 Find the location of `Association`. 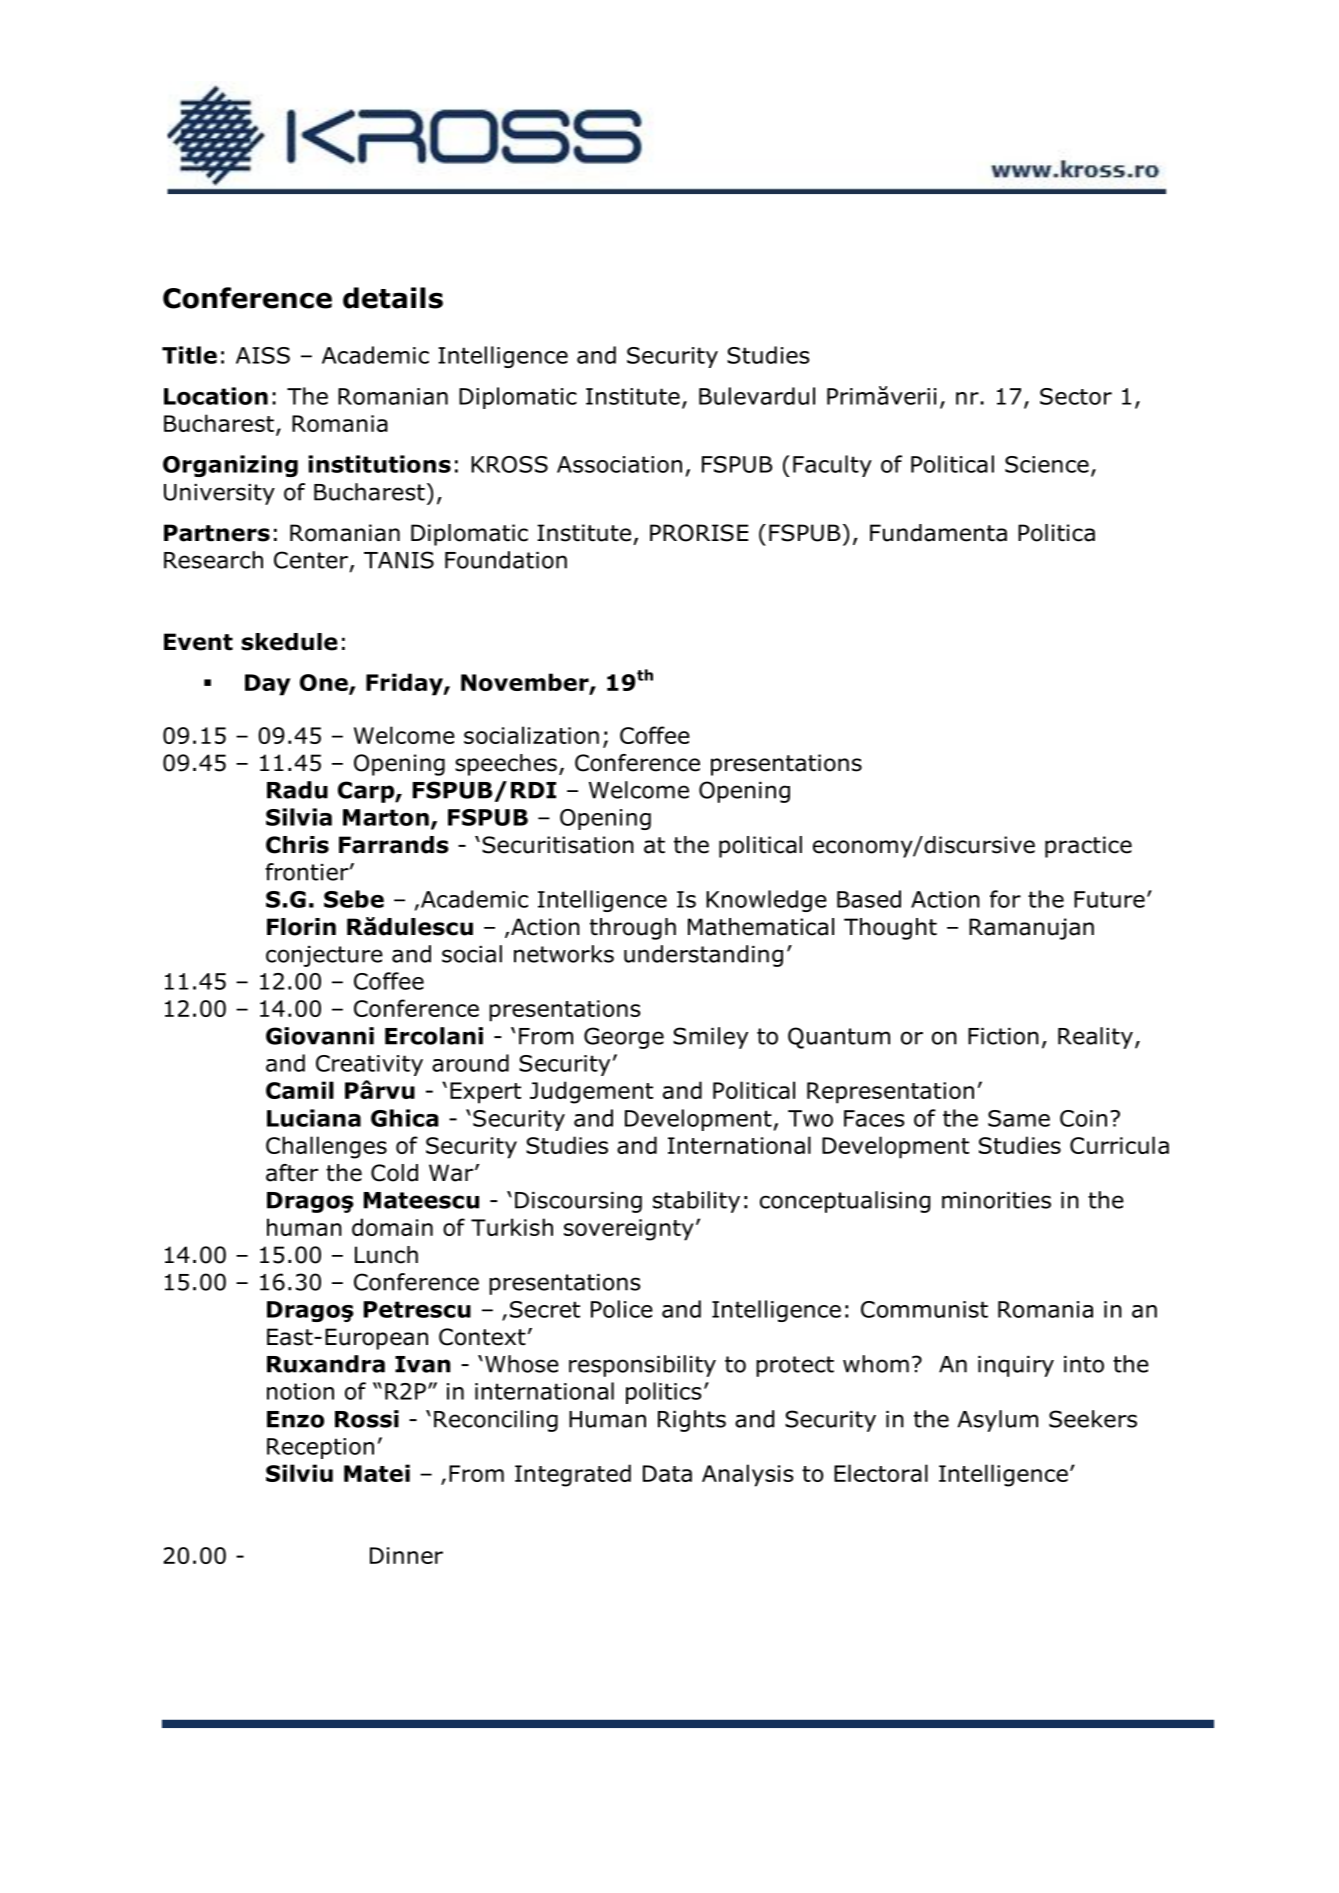

Association is located at coordinates (619, 464).
